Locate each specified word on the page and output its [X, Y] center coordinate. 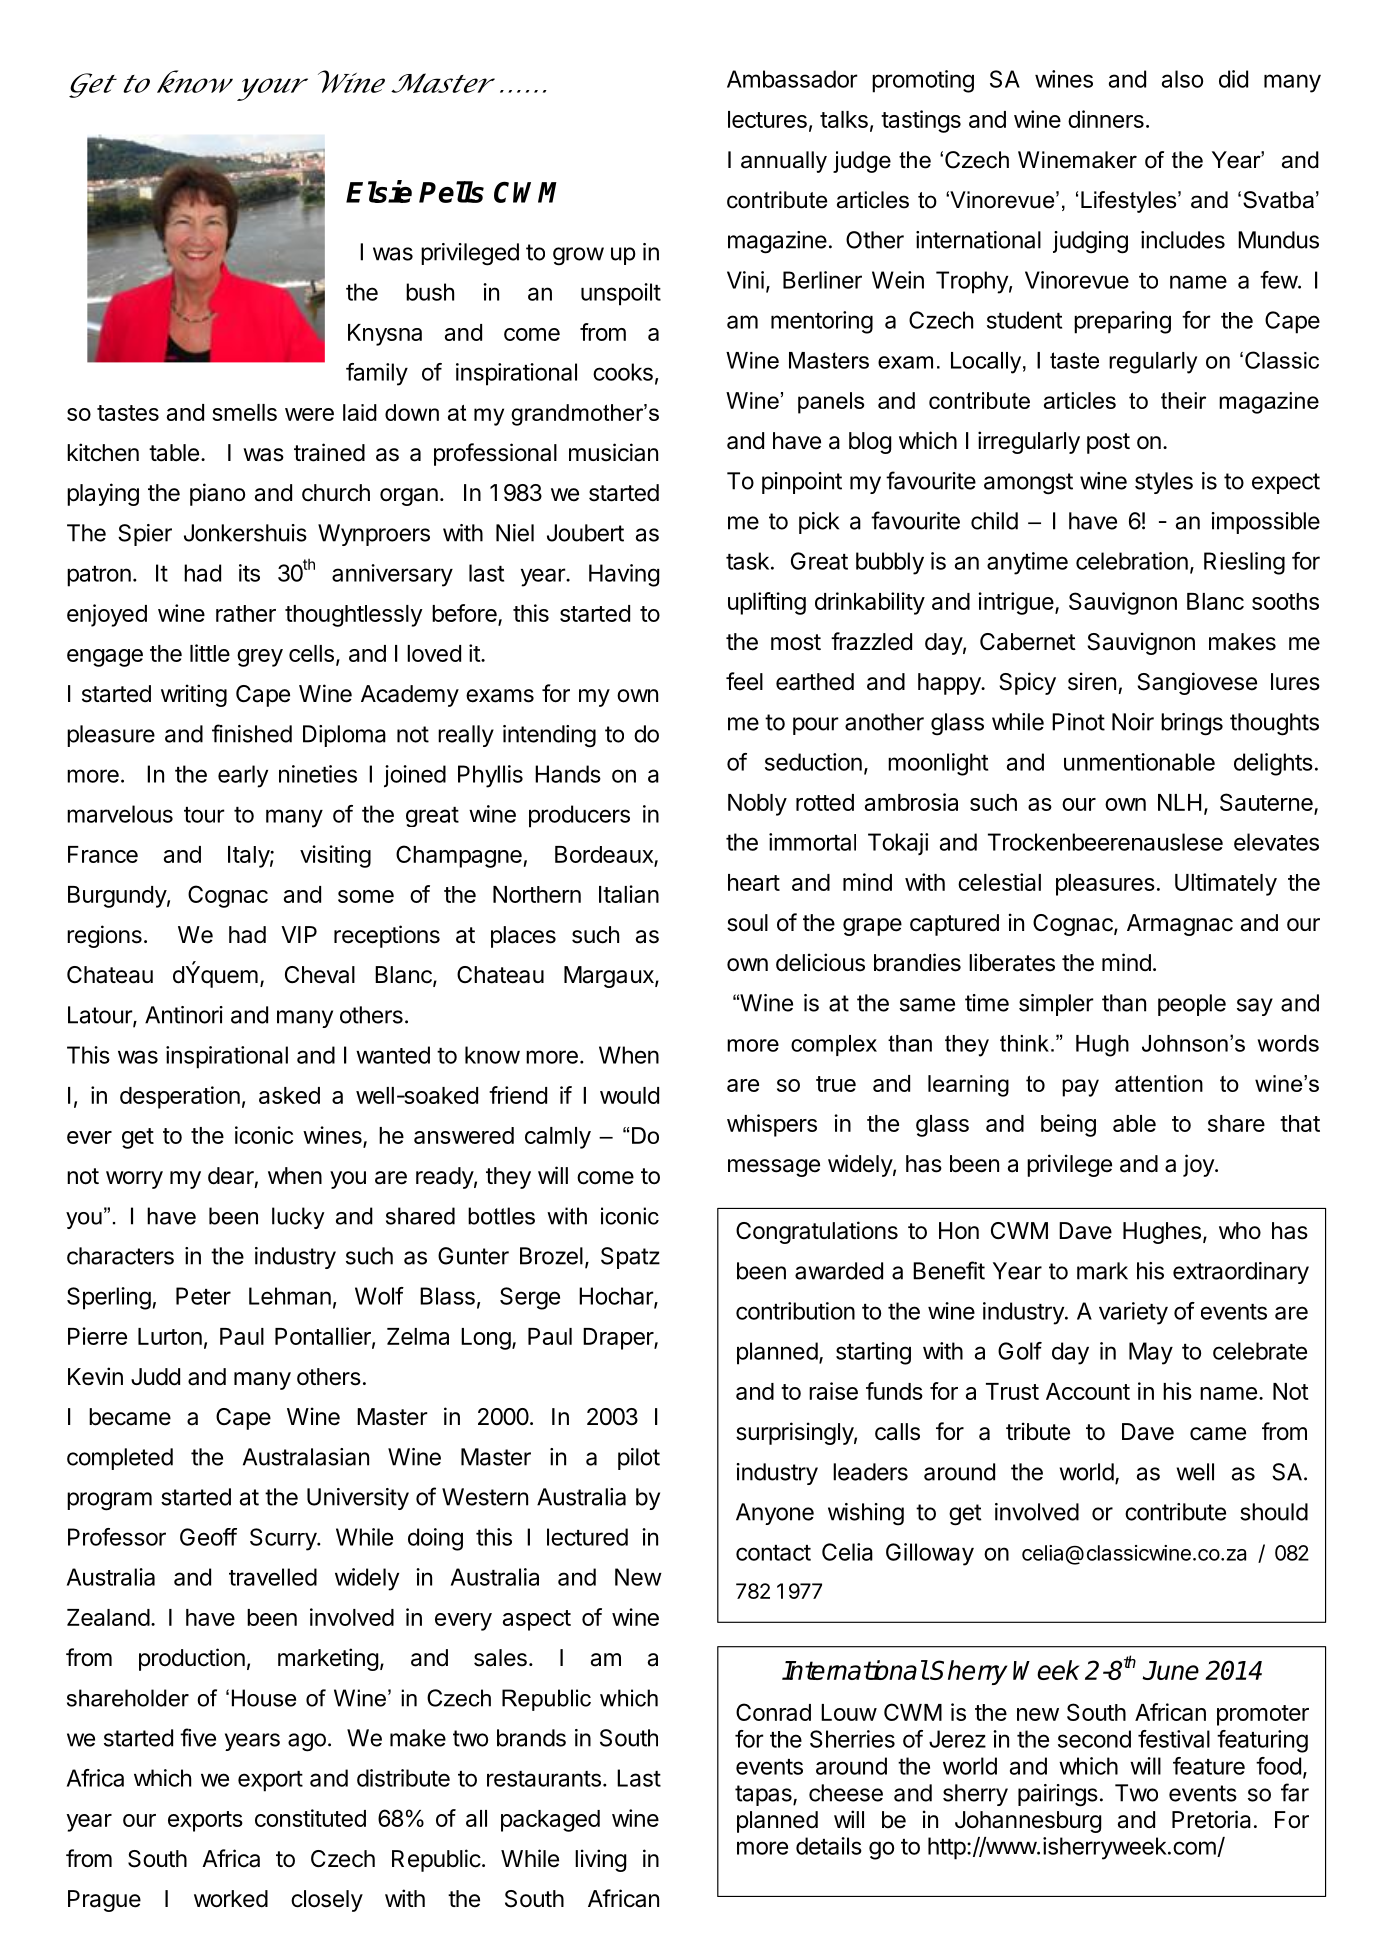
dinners [1106, 119]
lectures [767, 119]
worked [231, 1899]
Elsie [379, 191]
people [1192, 1005]
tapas [764, 1795]
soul [747, 923]
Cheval [320, 975]
